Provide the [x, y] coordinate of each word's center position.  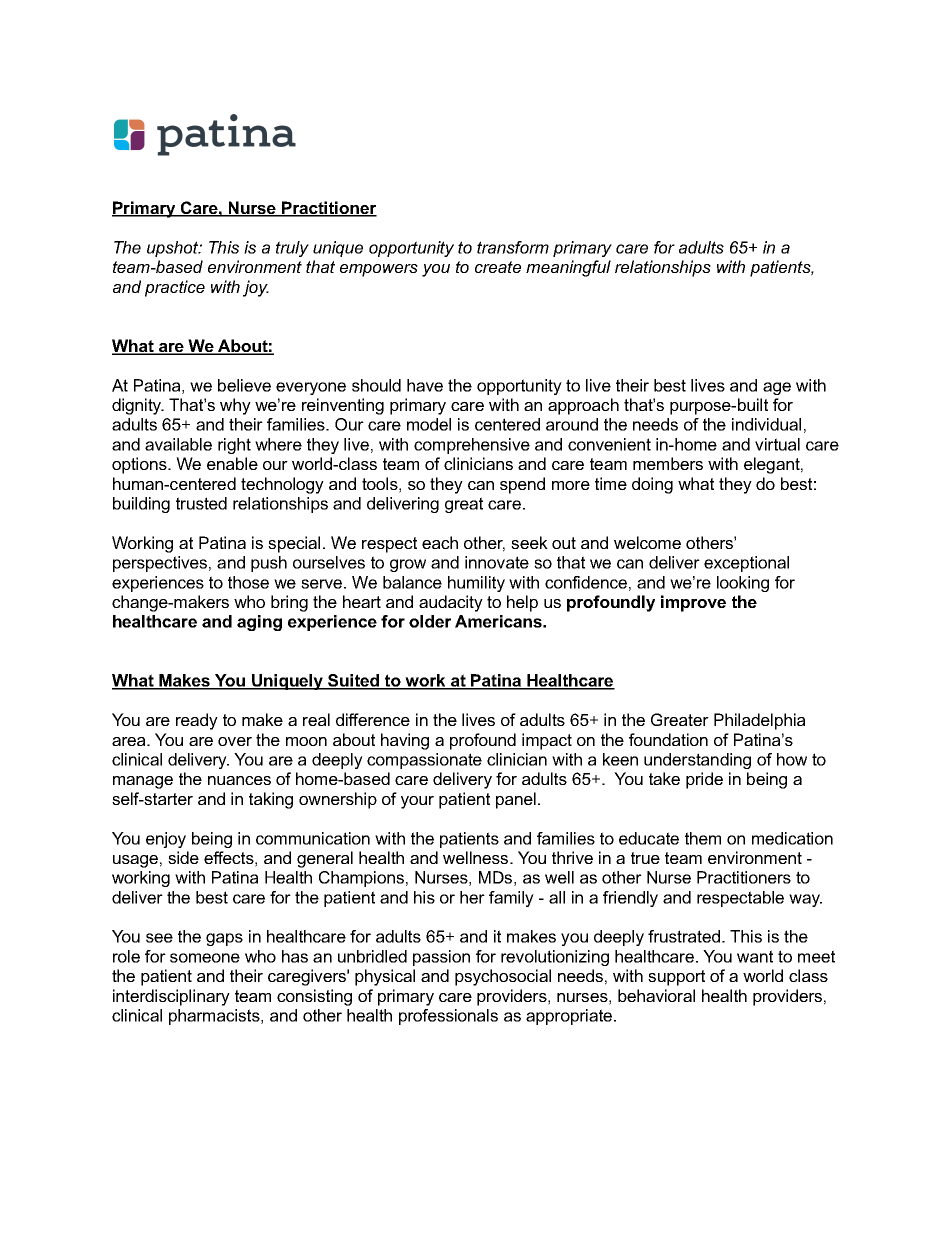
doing [652, 485]
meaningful [568, 268]
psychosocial [503, 977]
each [440, 542]
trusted [201, 503]
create [498, 267]
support [676, 978]
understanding [697, 761]
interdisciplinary [171, 997]
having [405, 741]
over [235, 741]
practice [175, 288]
